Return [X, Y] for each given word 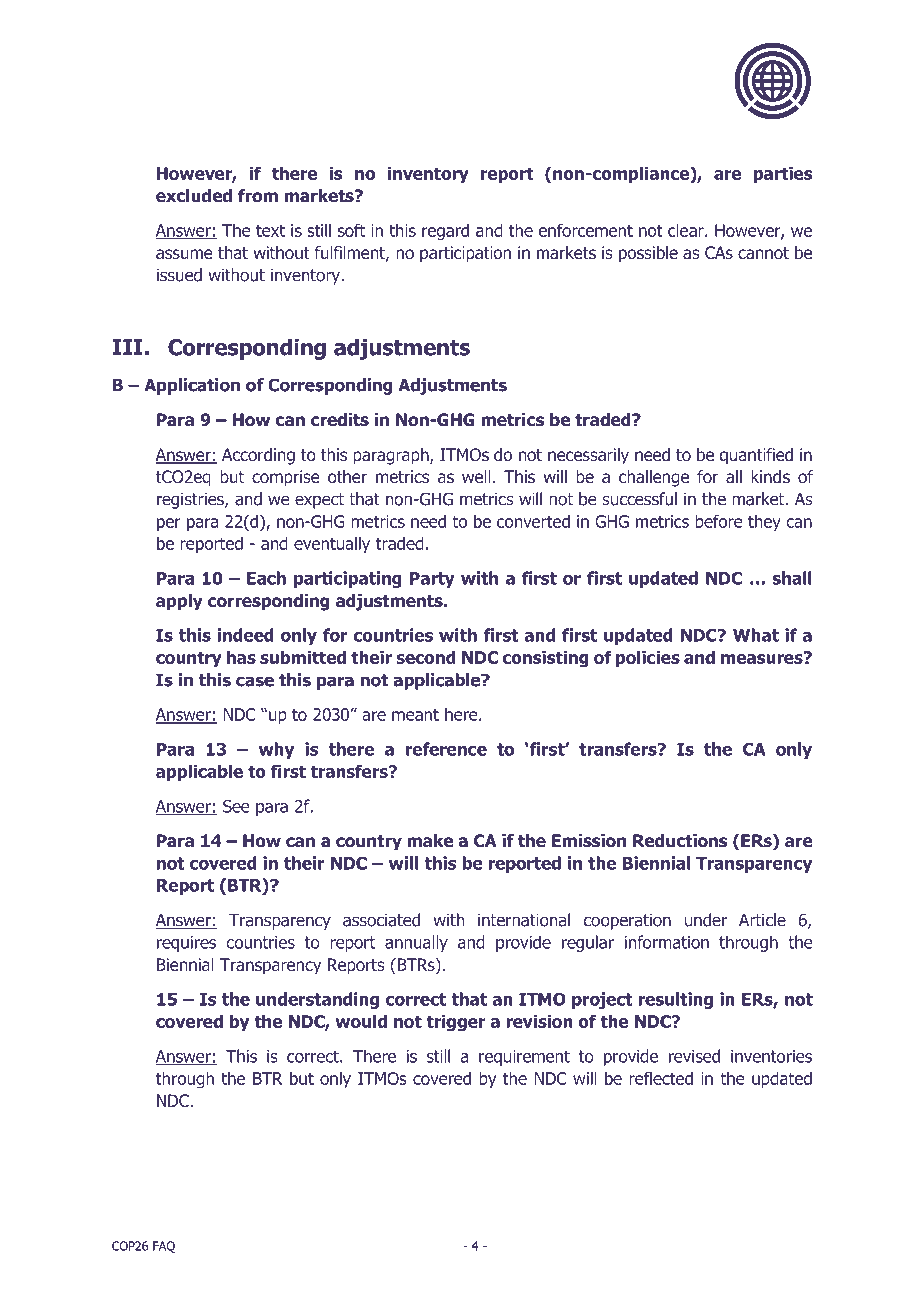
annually [416, 943]
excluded [194, 195]
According [258, 456]
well [476, 476]
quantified [756, 456]
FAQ [164, 1247]
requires [186, 944]
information [667, 942]
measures [763, 658]
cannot [763, 253]
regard [445, 232]
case [255, 681]
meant [415, 715]
